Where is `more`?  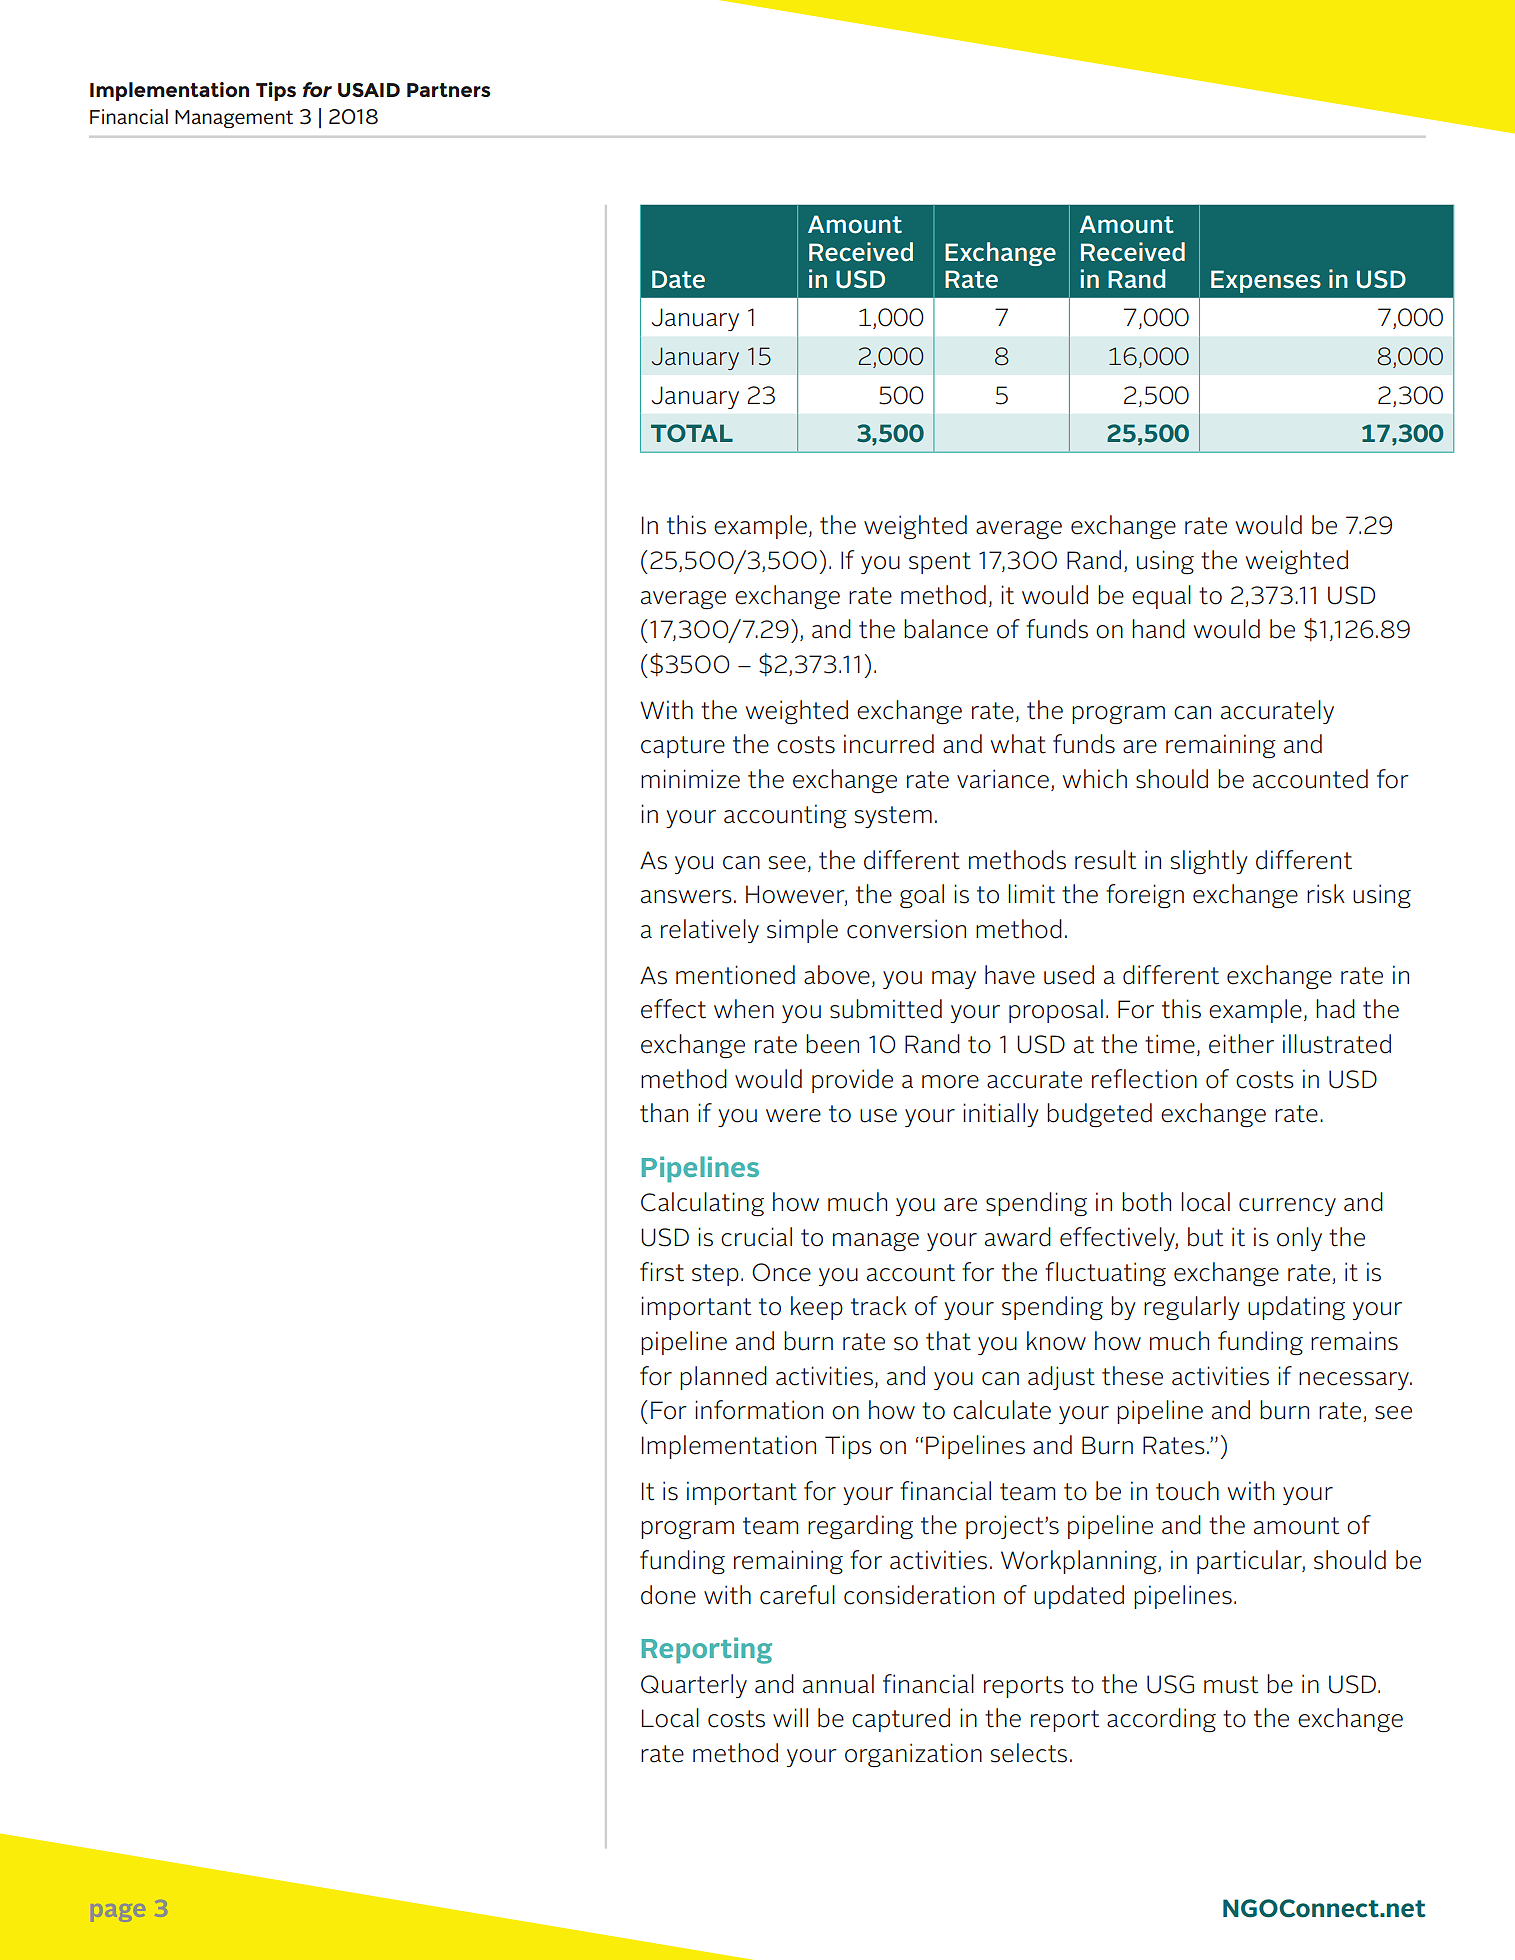
more is located at coordinates (950, 1082).
